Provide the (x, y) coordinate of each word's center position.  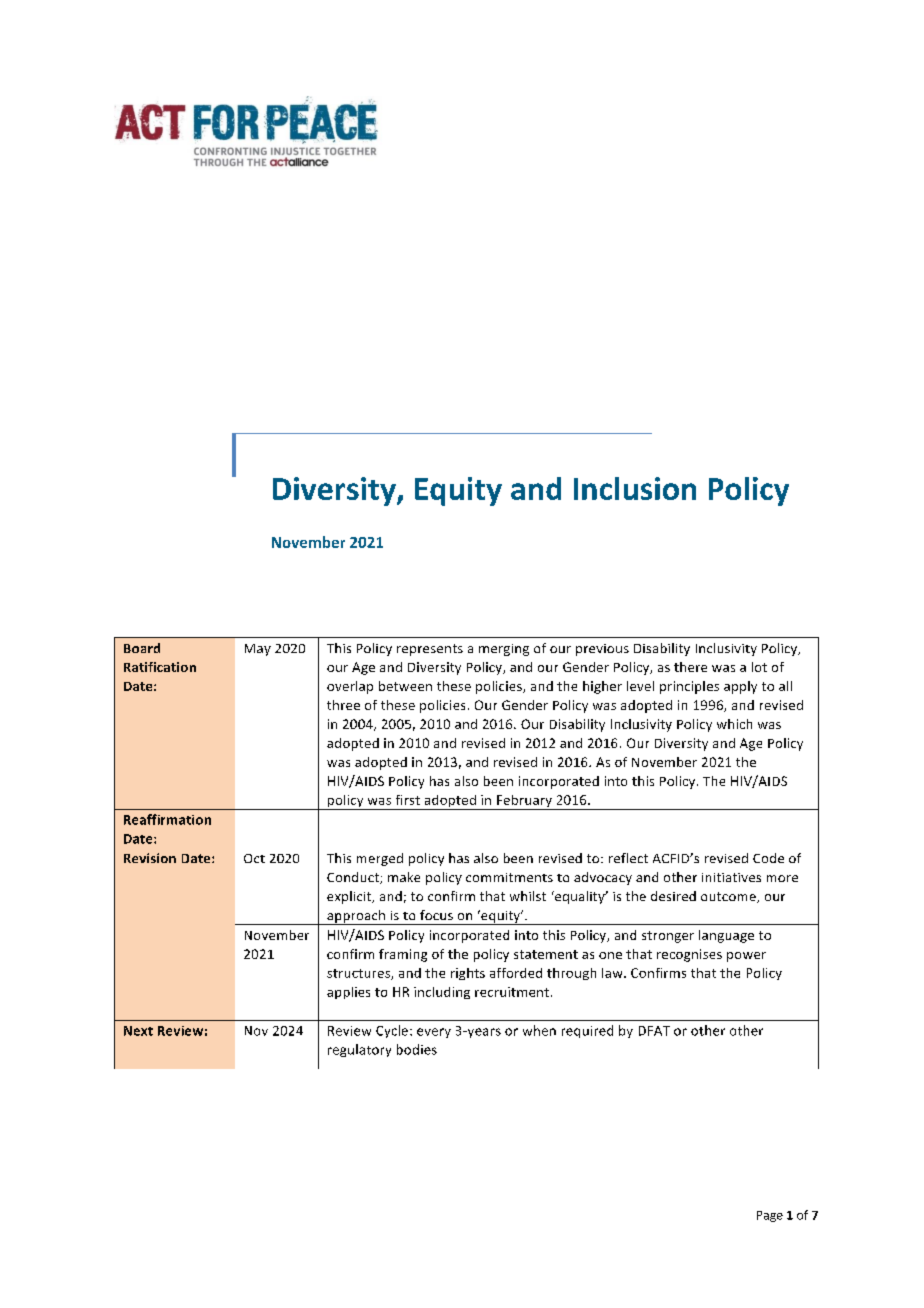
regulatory (359, 1050)
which (734, 724)
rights (468, 974)
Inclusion (635, 488)
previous (602, 650)
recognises (689, 955)
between (405, 686)
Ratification (160, 667)
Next (138, 1031)
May (258, 650)
